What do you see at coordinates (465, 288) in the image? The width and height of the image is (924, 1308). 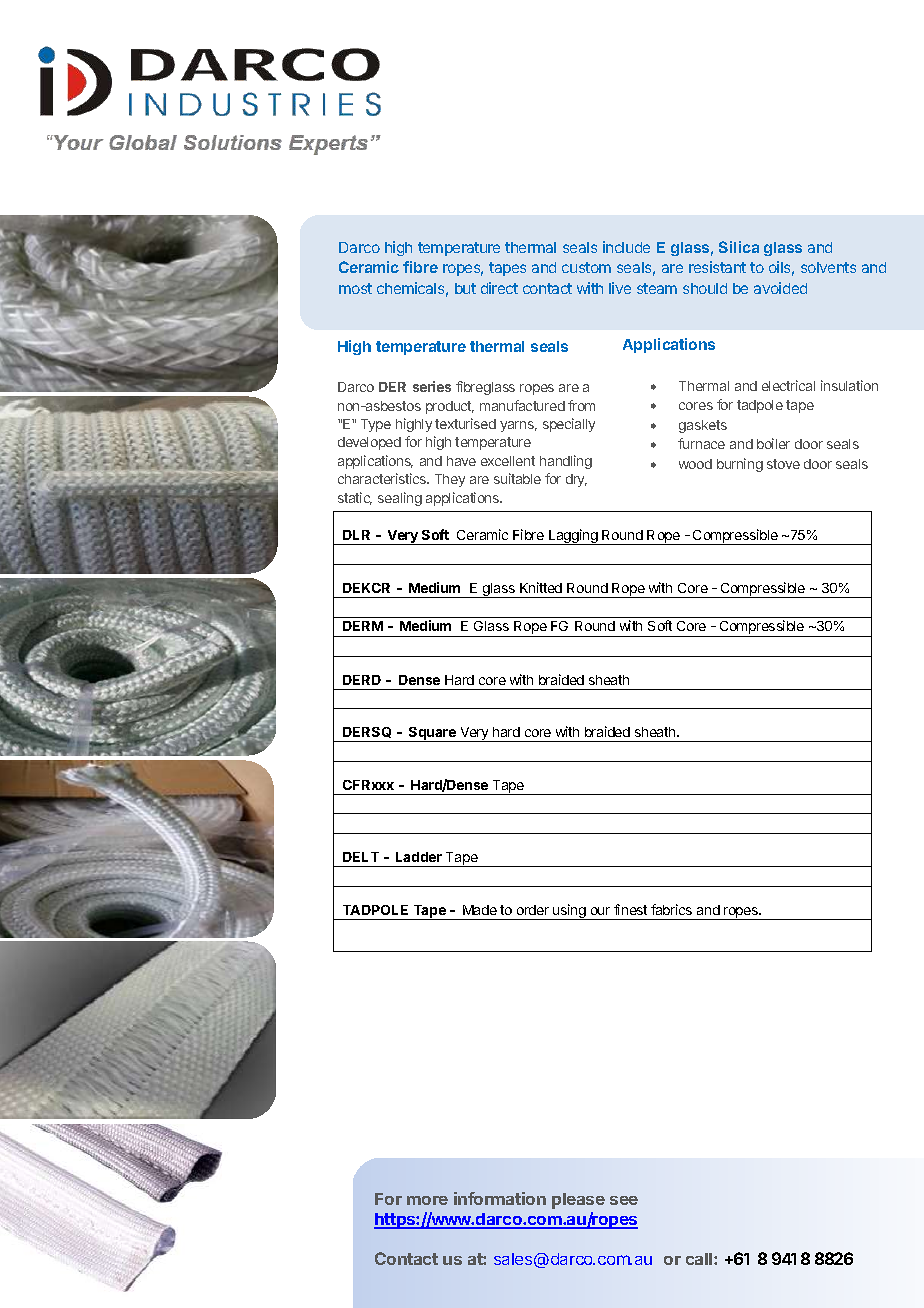 I see `but` at bounding box center [465, 288].
